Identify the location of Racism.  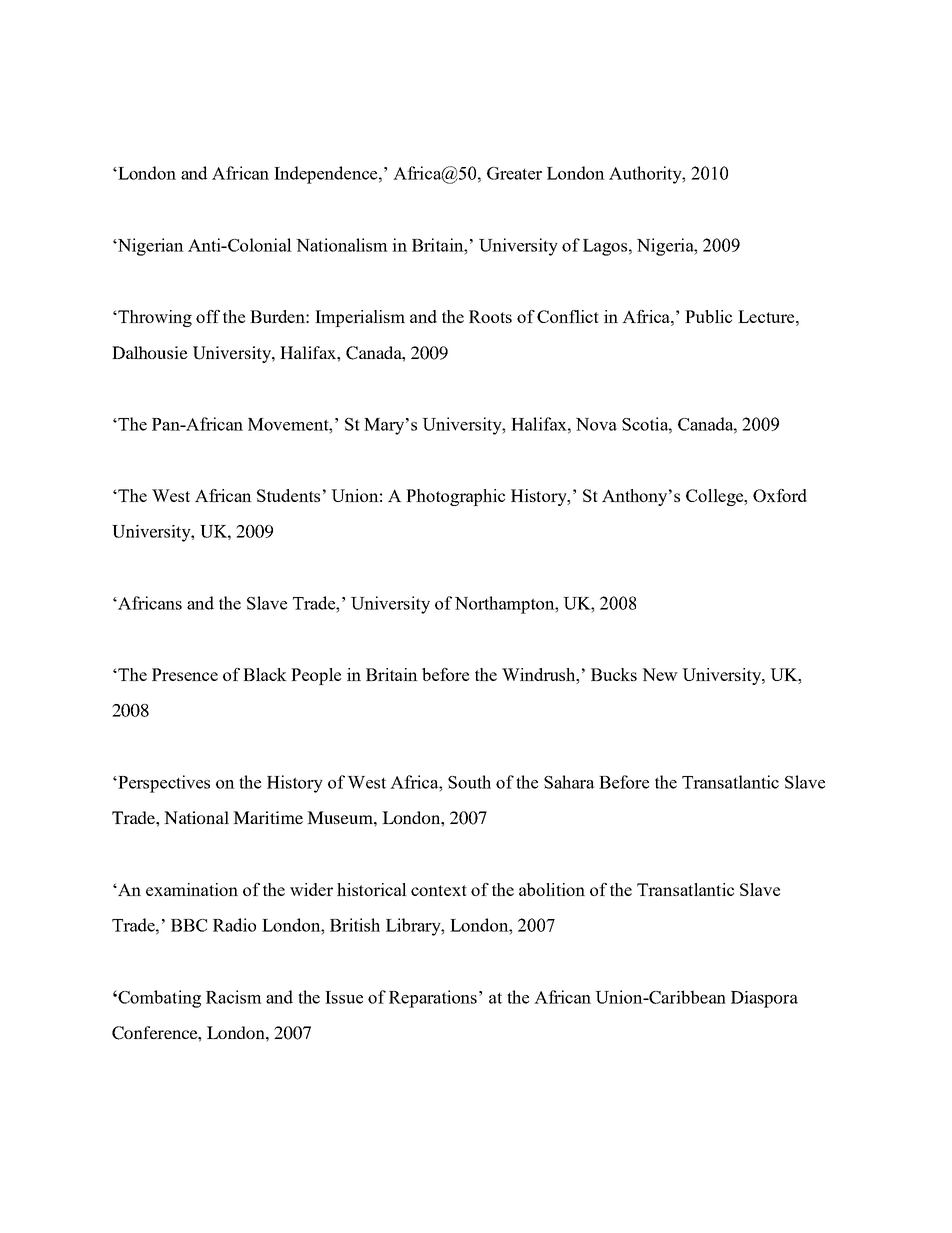
(234, 997).
